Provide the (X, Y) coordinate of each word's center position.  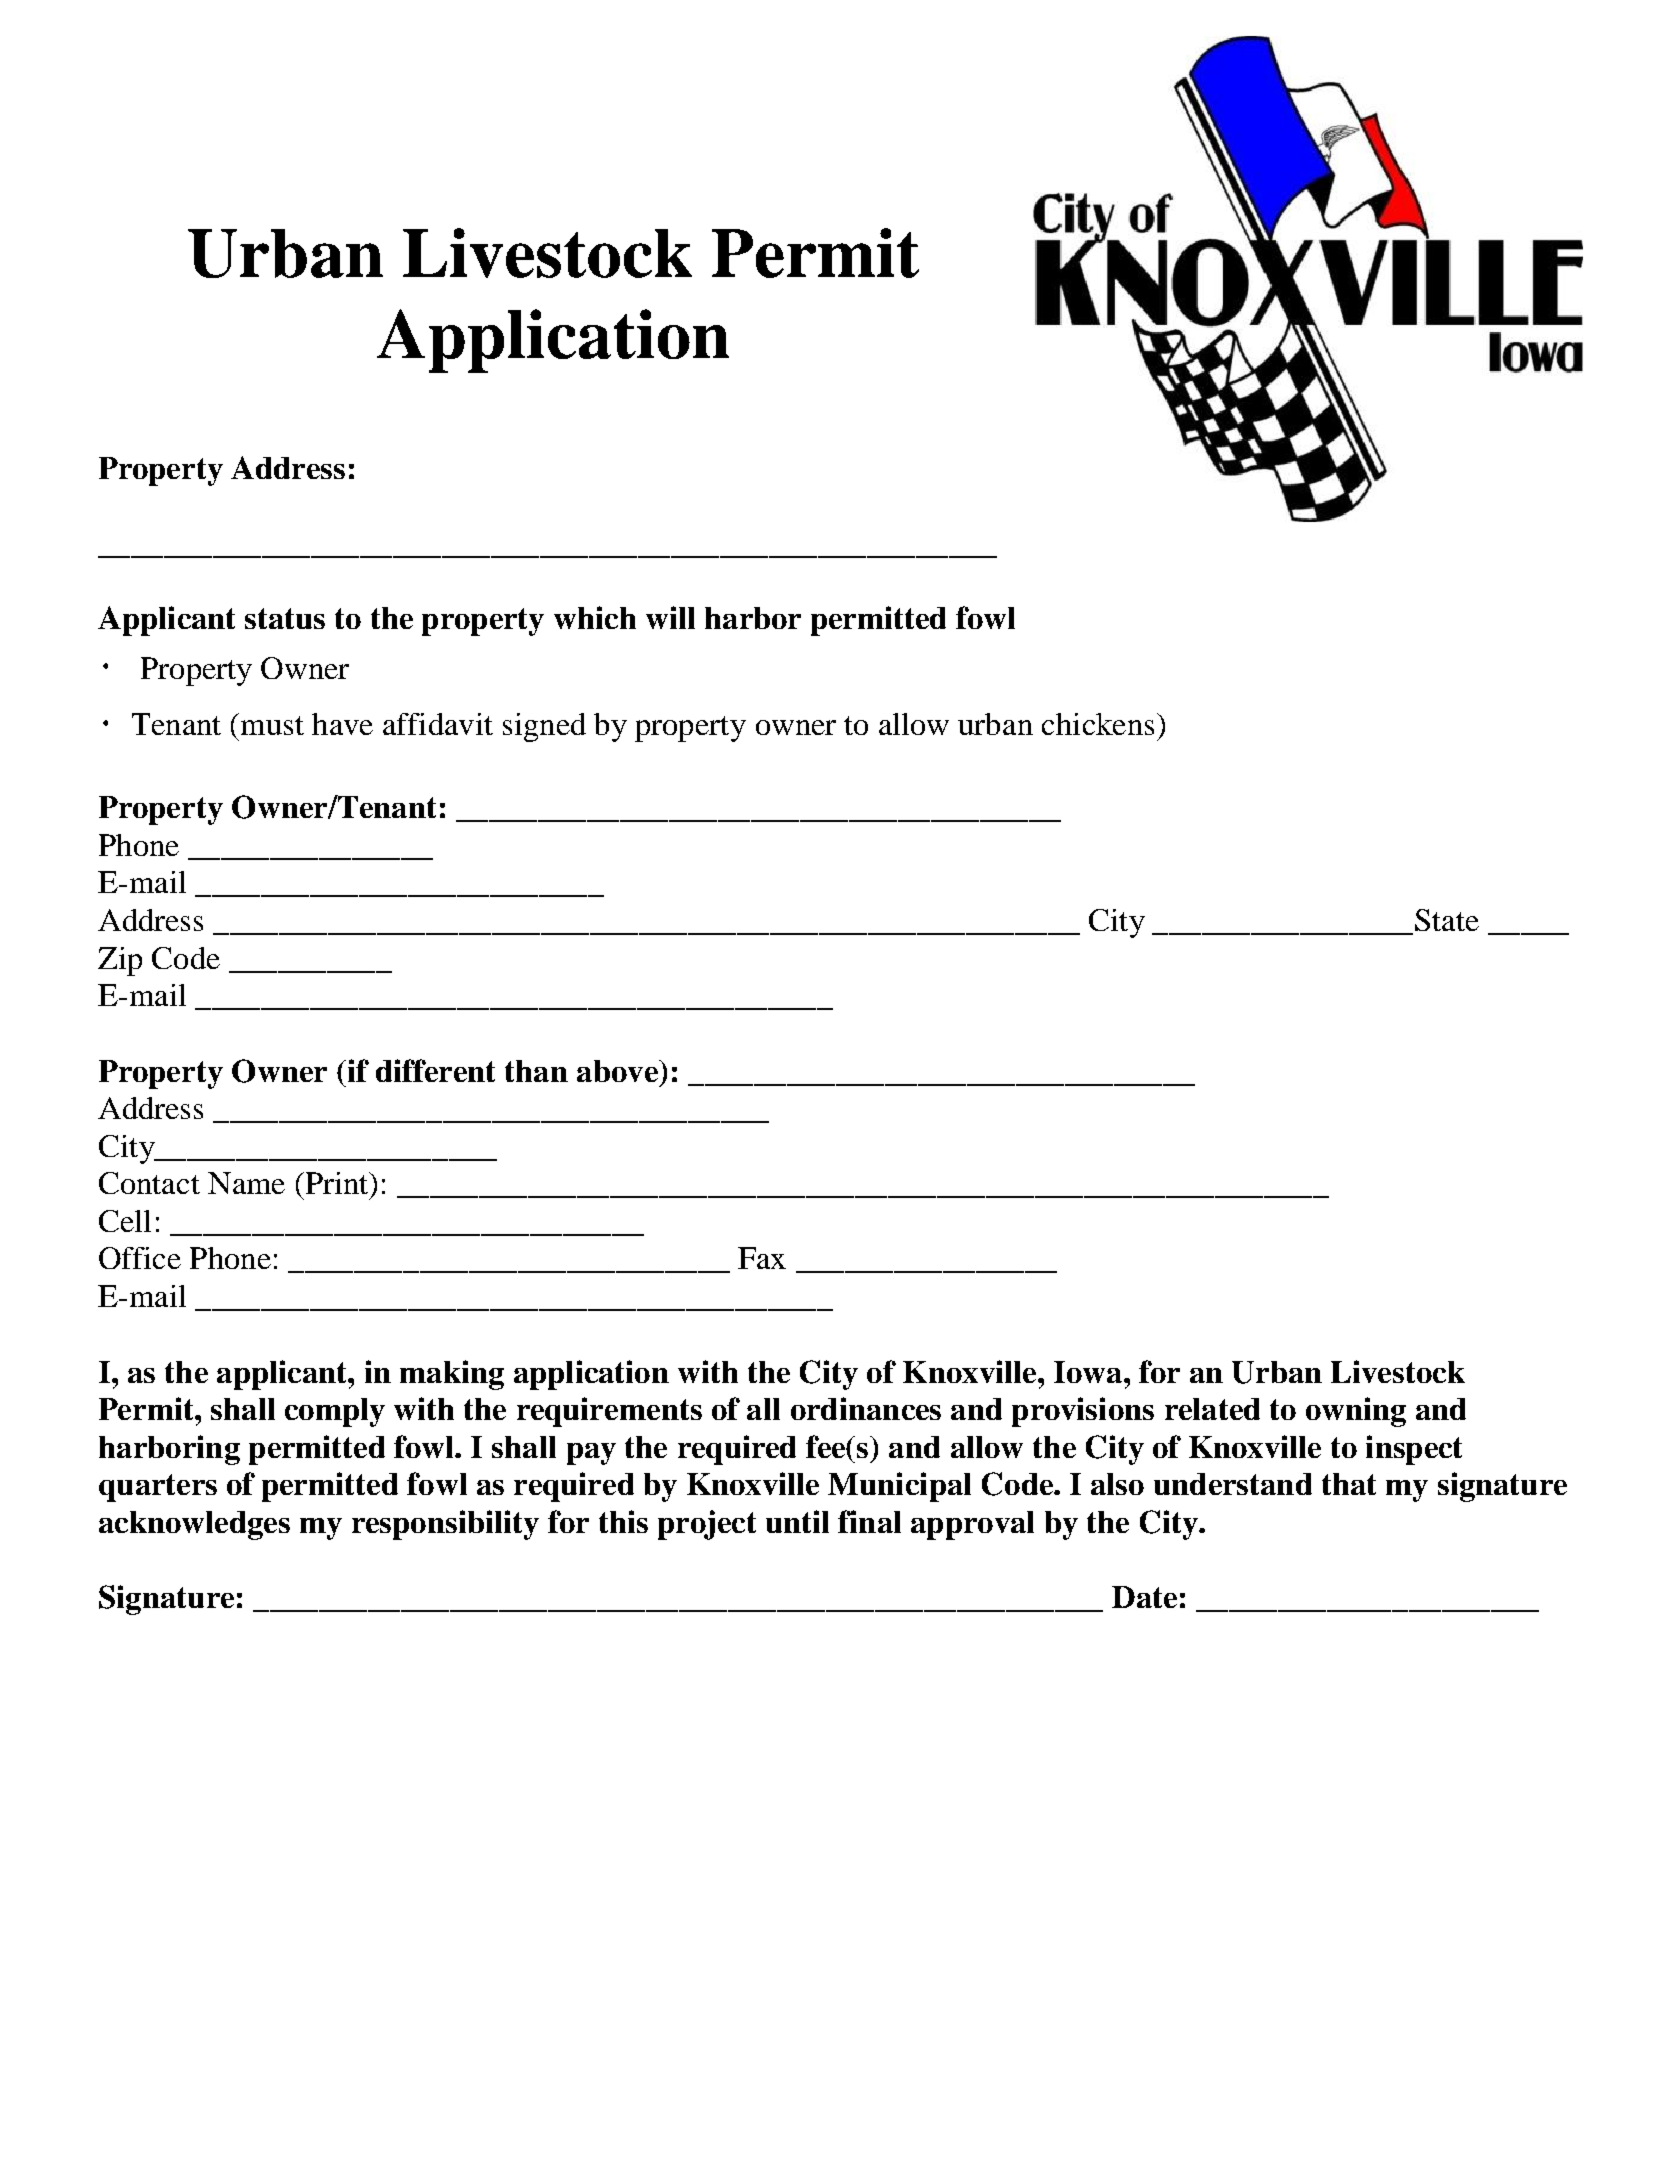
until (797, 1521)
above (618, 1071)
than (536, 1071)
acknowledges (194, 1525)
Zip (120, 961)
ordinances (866, 1408)
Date (1144, 1597)
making (452, 1375)
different (435, 1070)
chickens (1098, 724)
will (670, 617)
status (285, 618)
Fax (762, 1258)
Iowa (1089, 1372)
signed (544, 727)
